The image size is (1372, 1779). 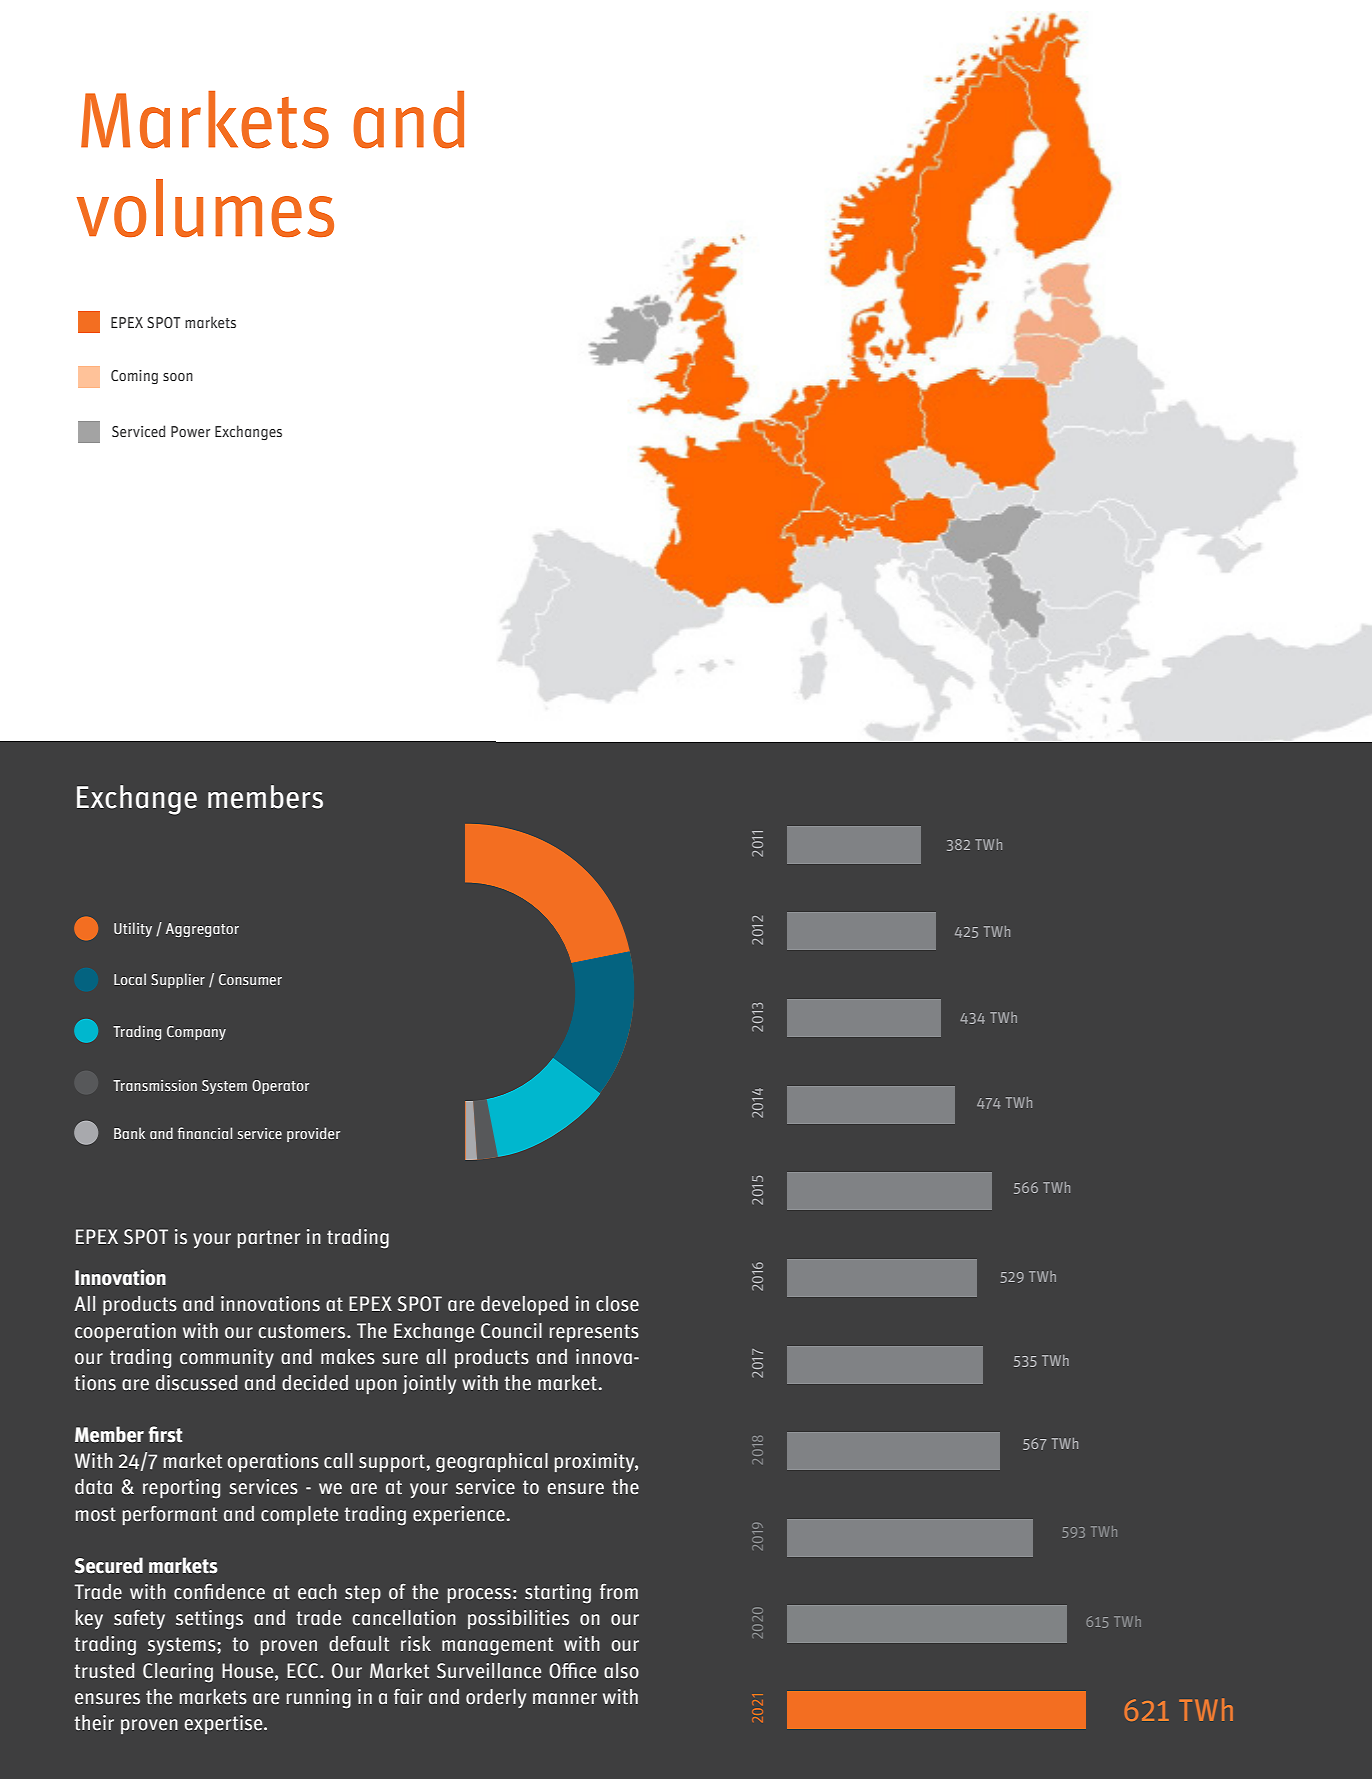 I want to click on soon, so click(x=178, y=377).
